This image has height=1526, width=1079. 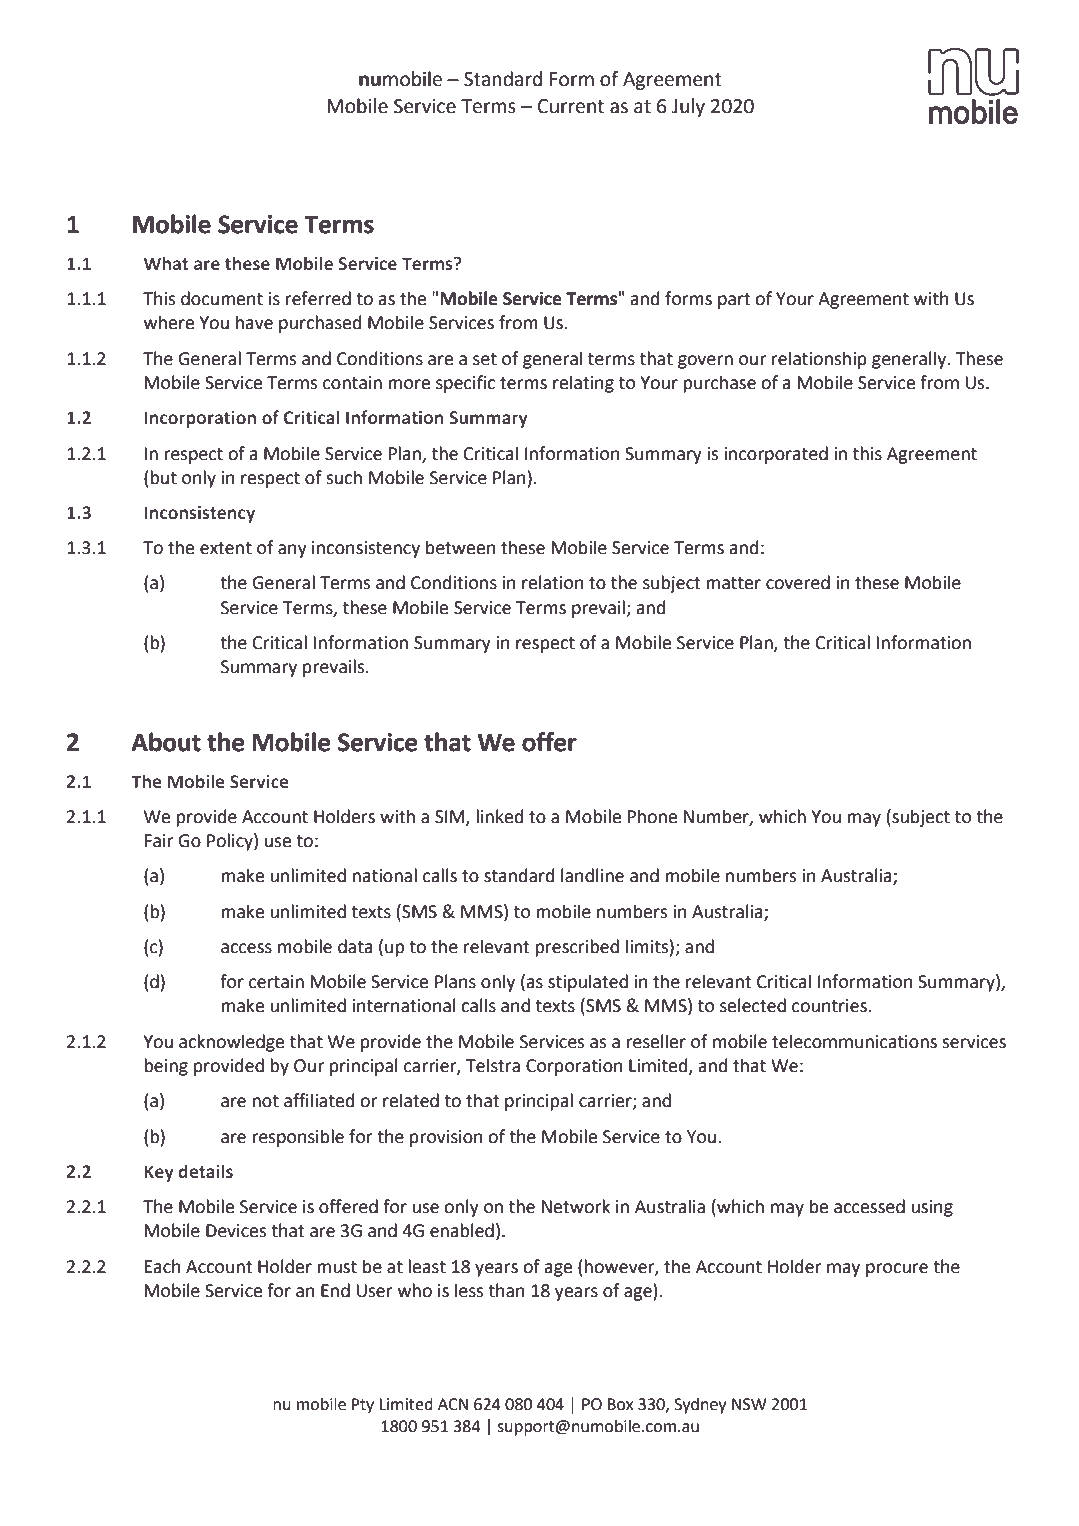 What do you see at coordinates (571, 106) in the image?
I see `Current` at bounding box center [571, 106].
